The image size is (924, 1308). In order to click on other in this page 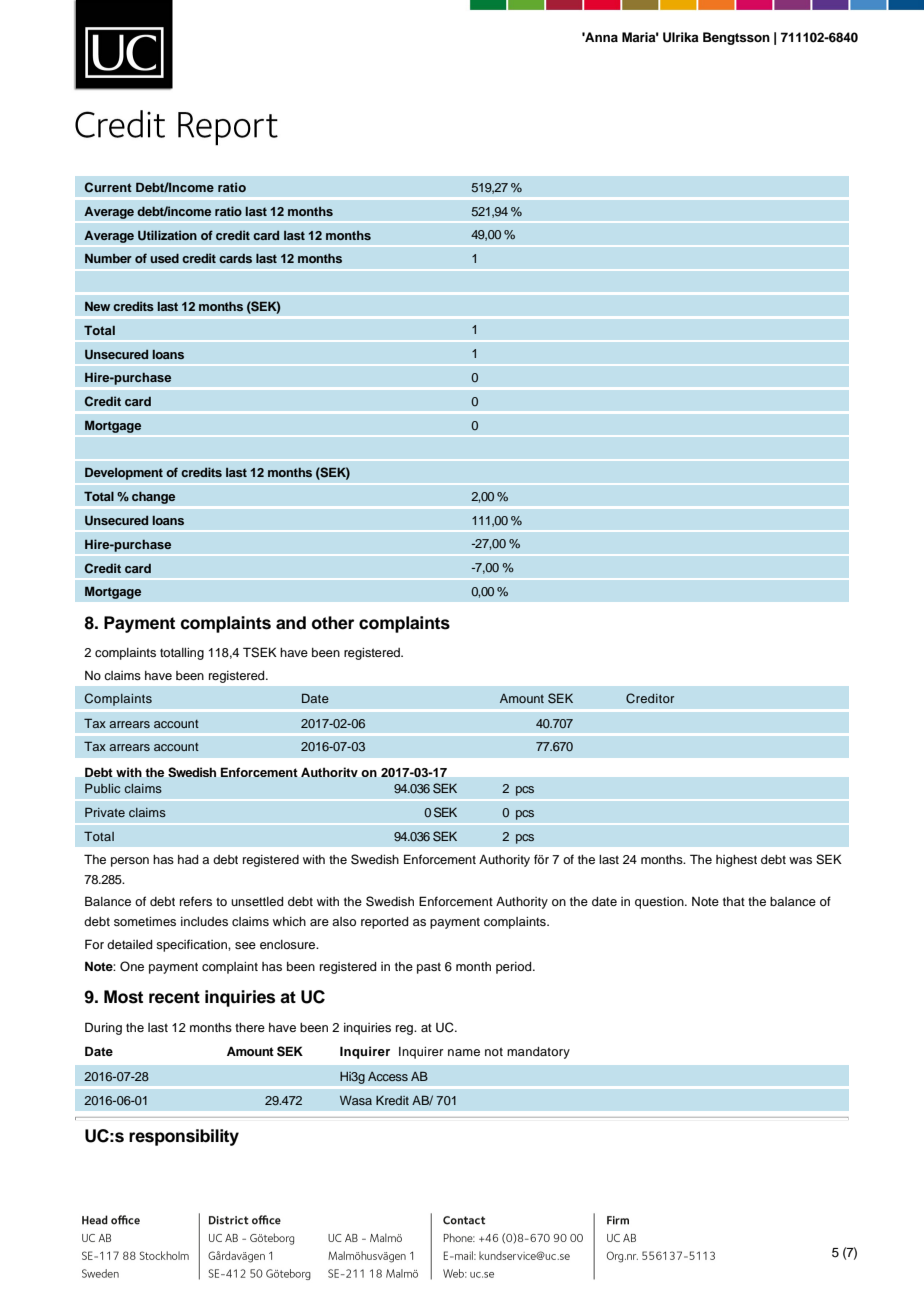, I will do `click(333, 623)`.
